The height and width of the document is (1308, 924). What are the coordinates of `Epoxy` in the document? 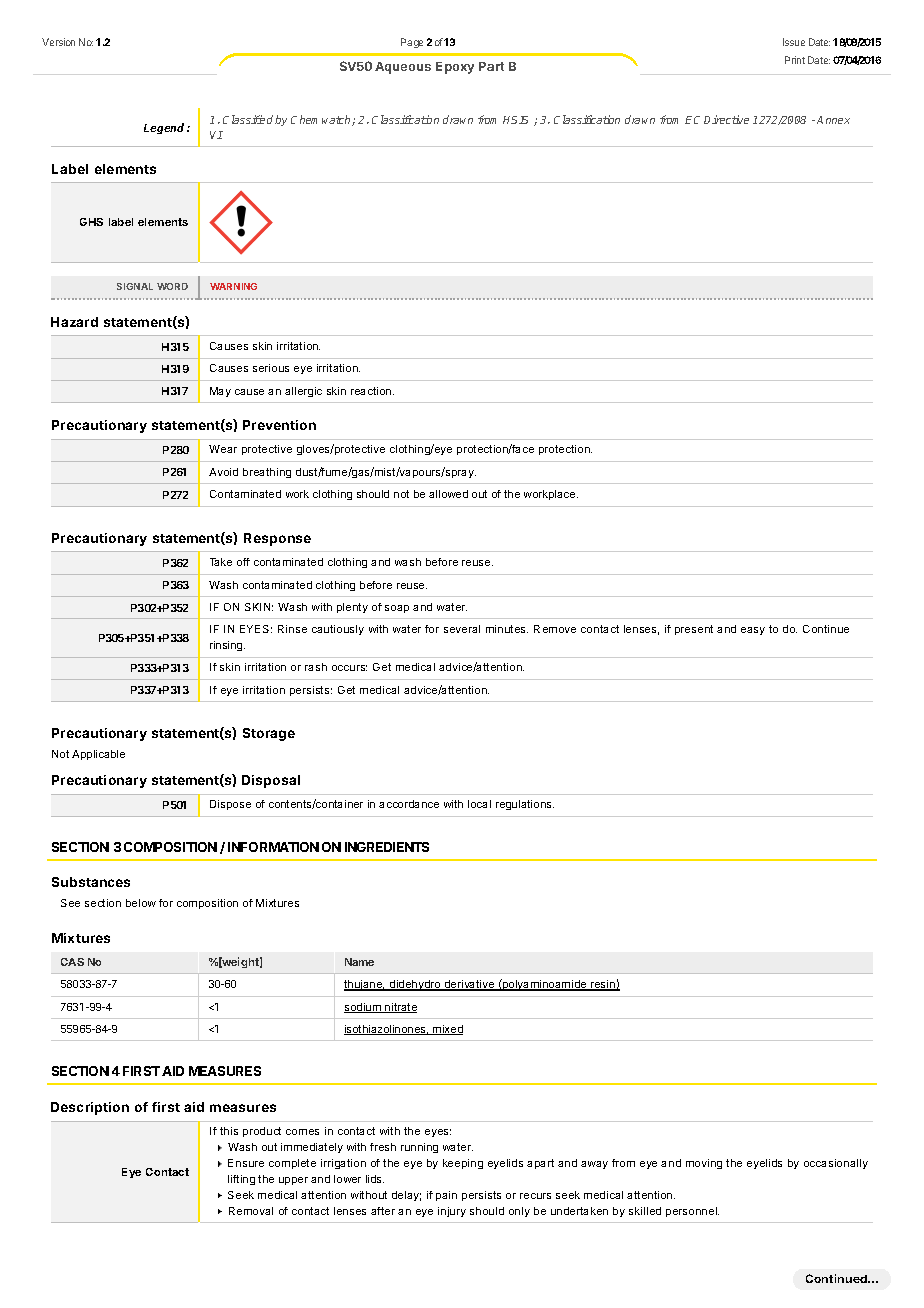 It's located at (455, 68).
